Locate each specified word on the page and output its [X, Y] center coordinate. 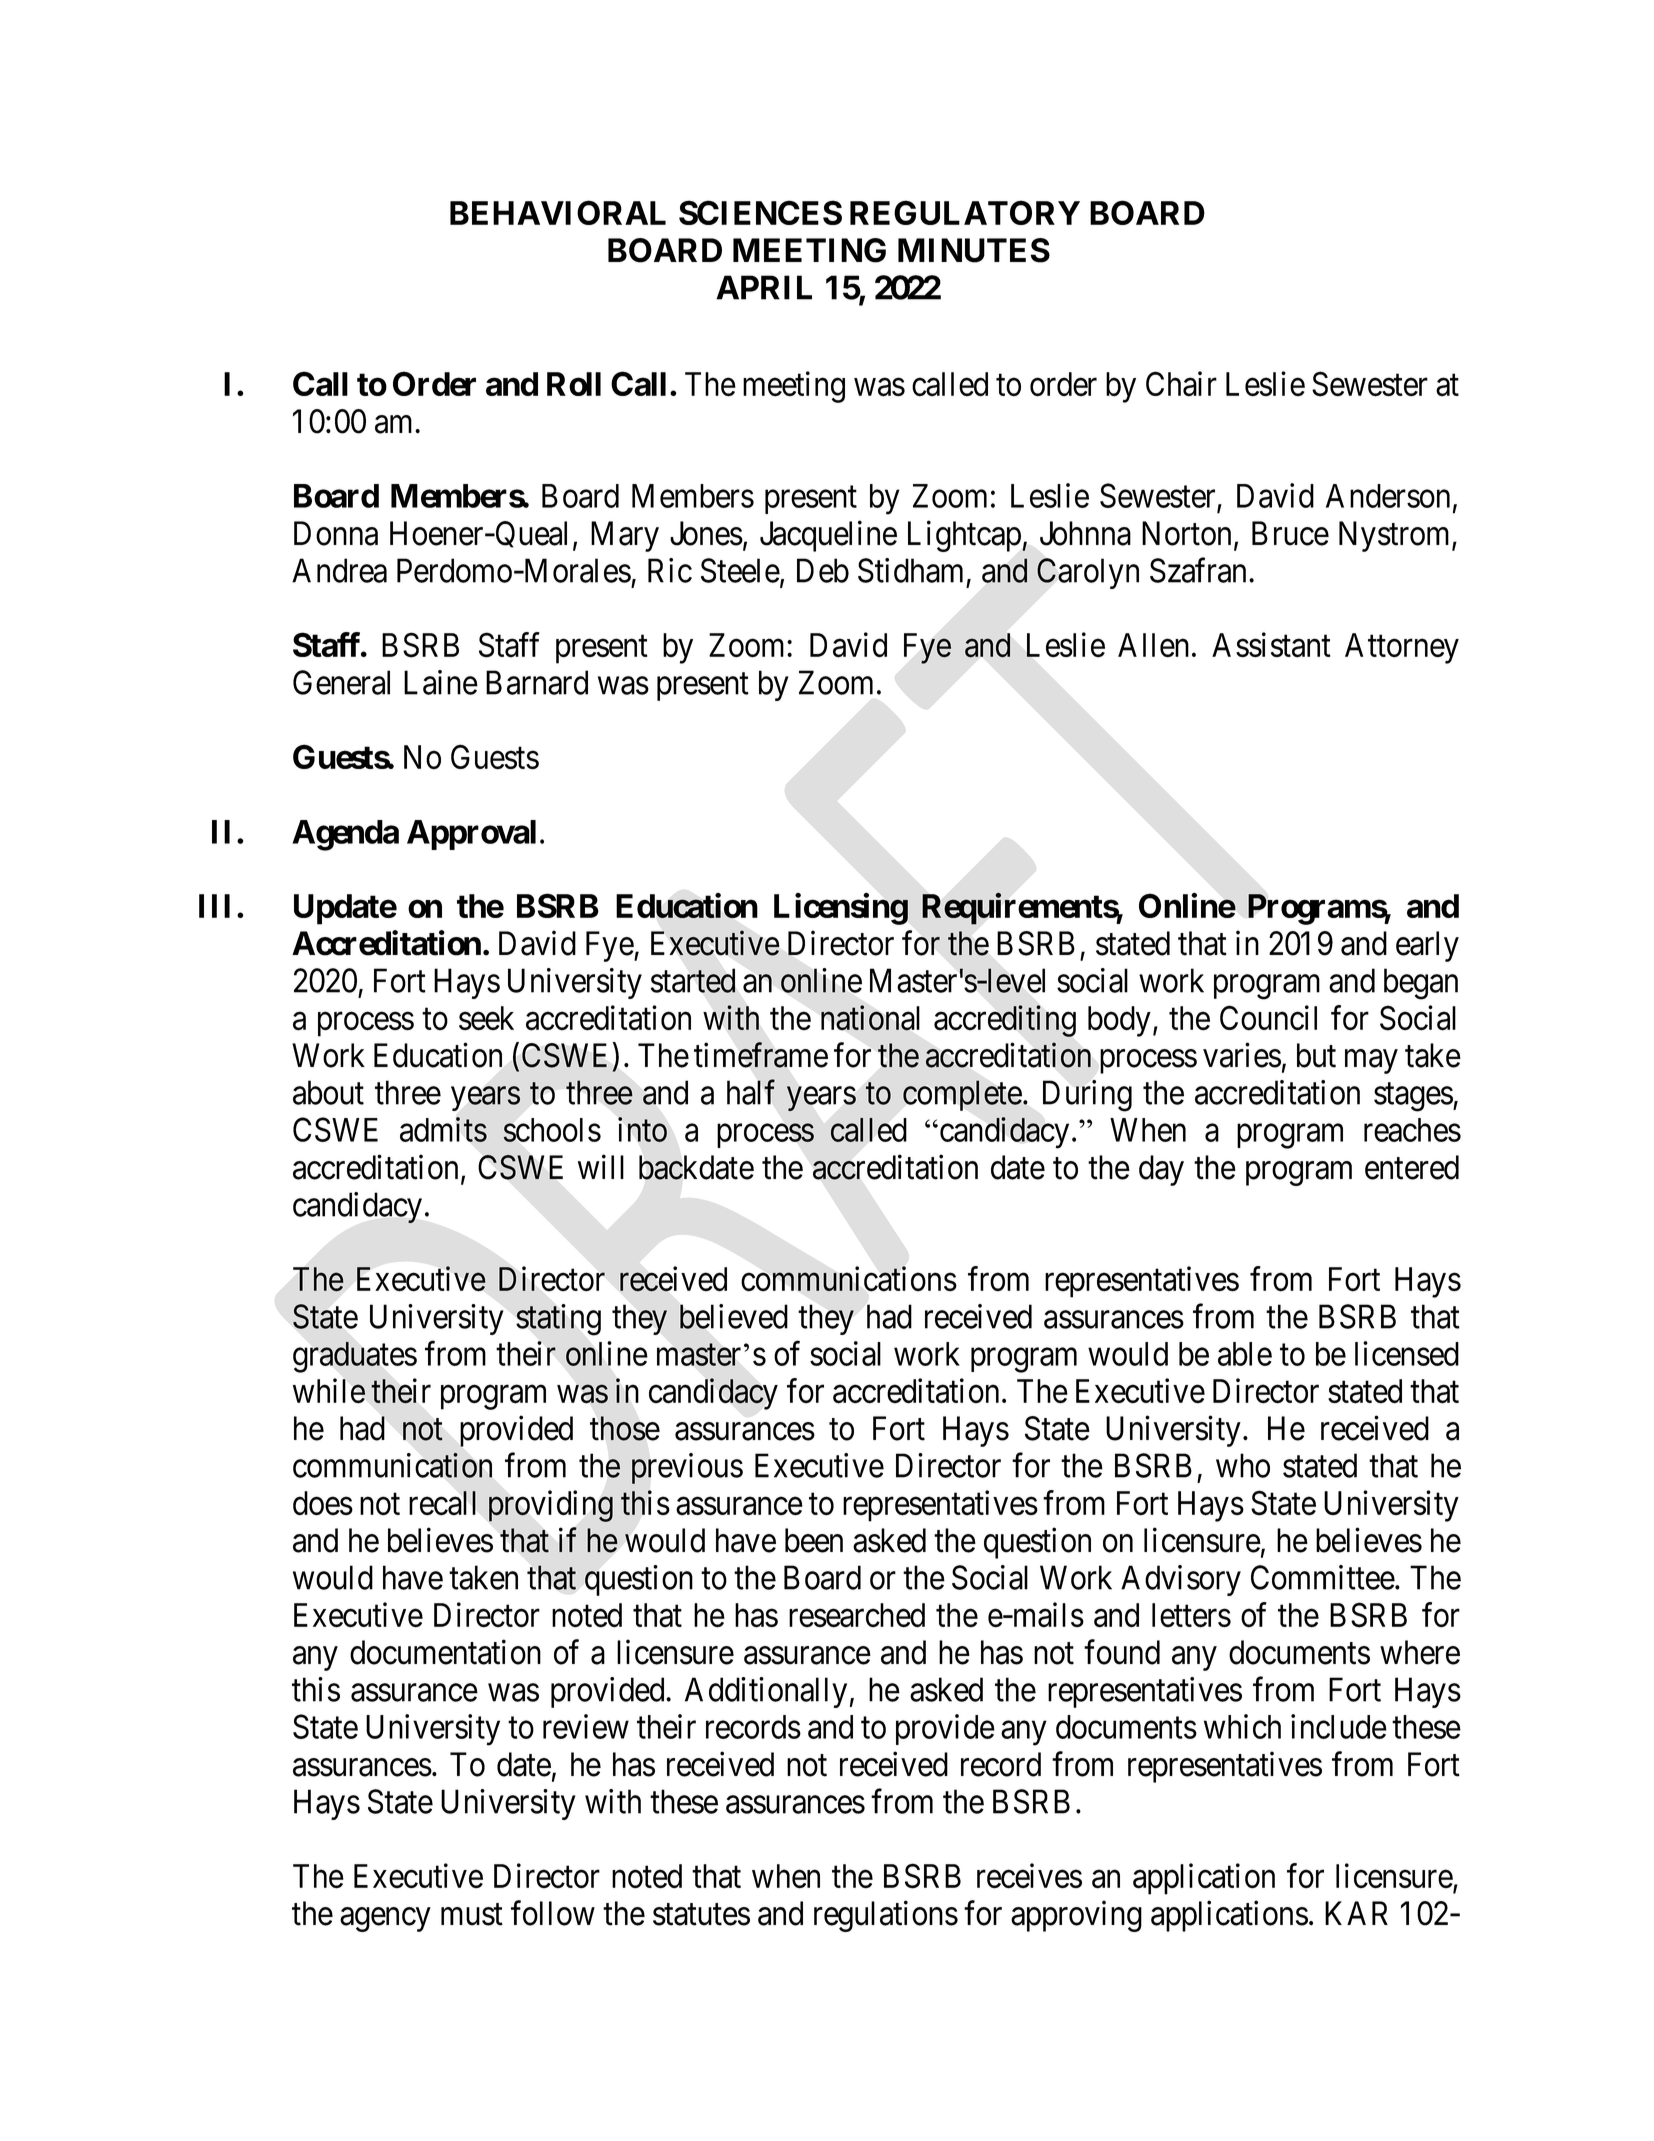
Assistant [1271, 645]
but [1316, 1055]
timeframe [761, 1055]
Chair [1181, 384]
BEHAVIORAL [558, 212]
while [329, 1391]
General [341, 682]
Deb [823, 570]
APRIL [764, 287]
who [1243, 1465]
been [814, 1540]
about [328, 1092]
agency [385, 1920]
